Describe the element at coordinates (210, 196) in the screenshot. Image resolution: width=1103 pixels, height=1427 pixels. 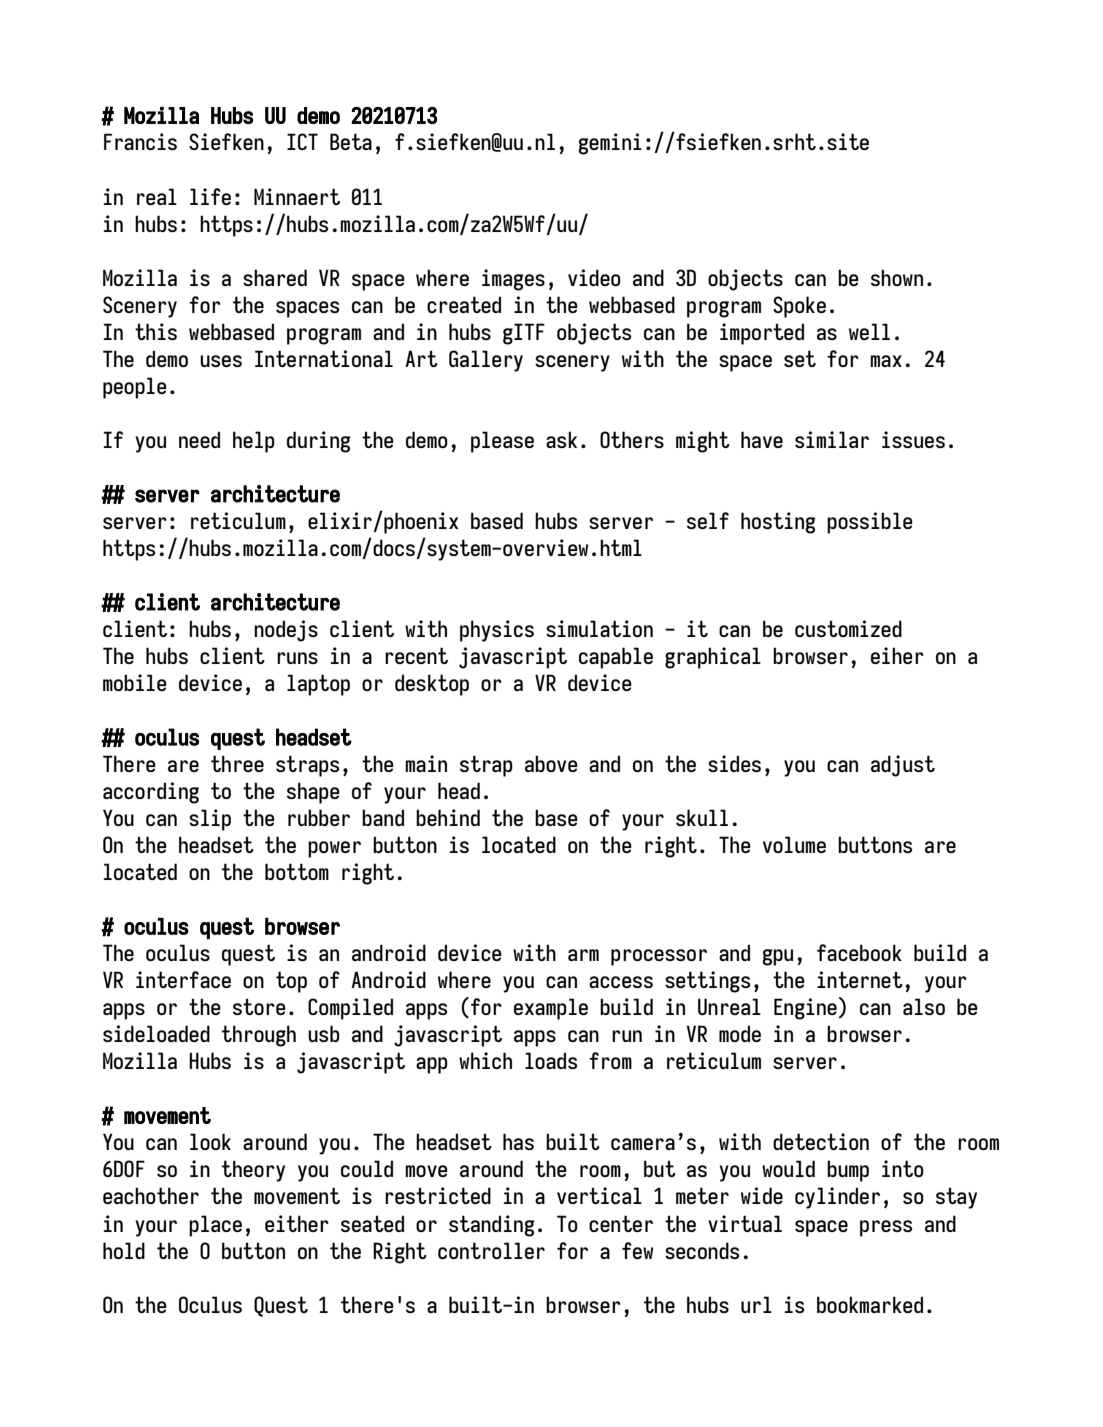
I see `life` at that location.
